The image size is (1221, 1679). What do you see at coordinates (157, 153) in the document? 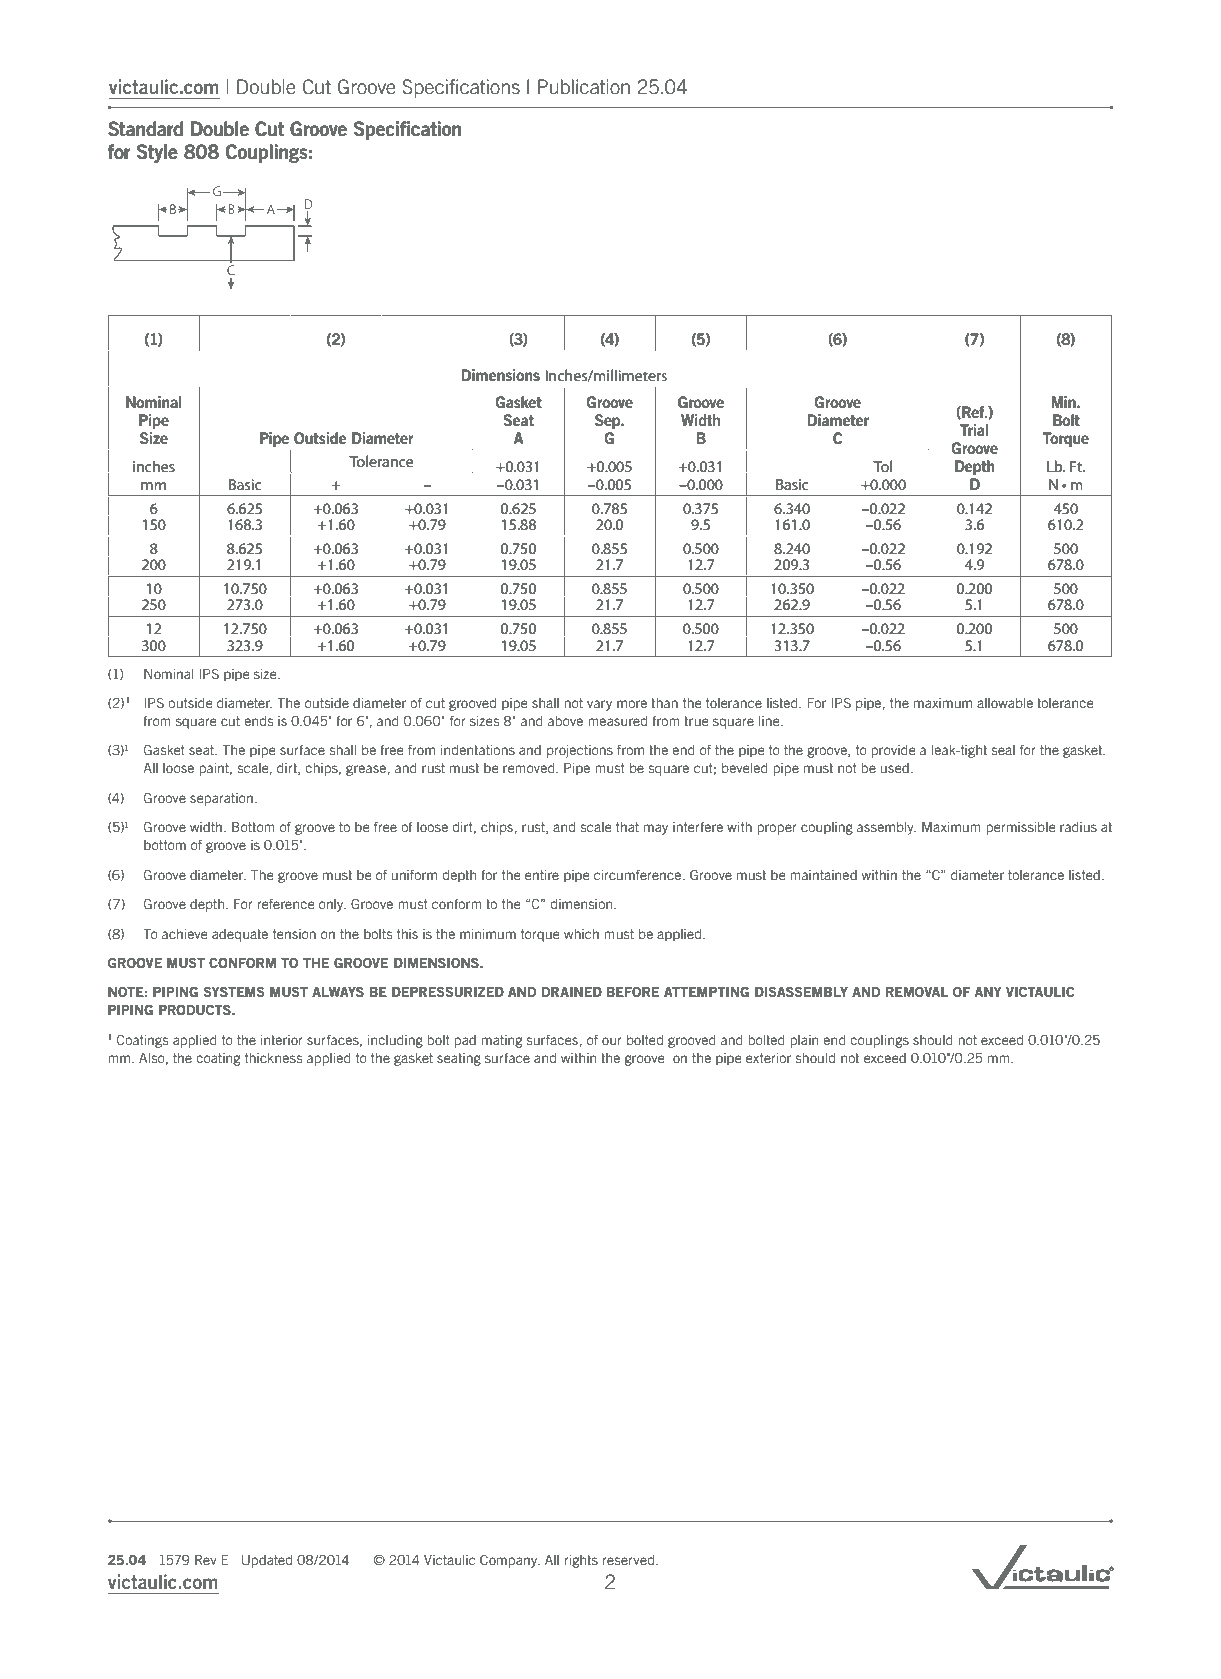
I see `Style` at bounding box center [157, 153].
